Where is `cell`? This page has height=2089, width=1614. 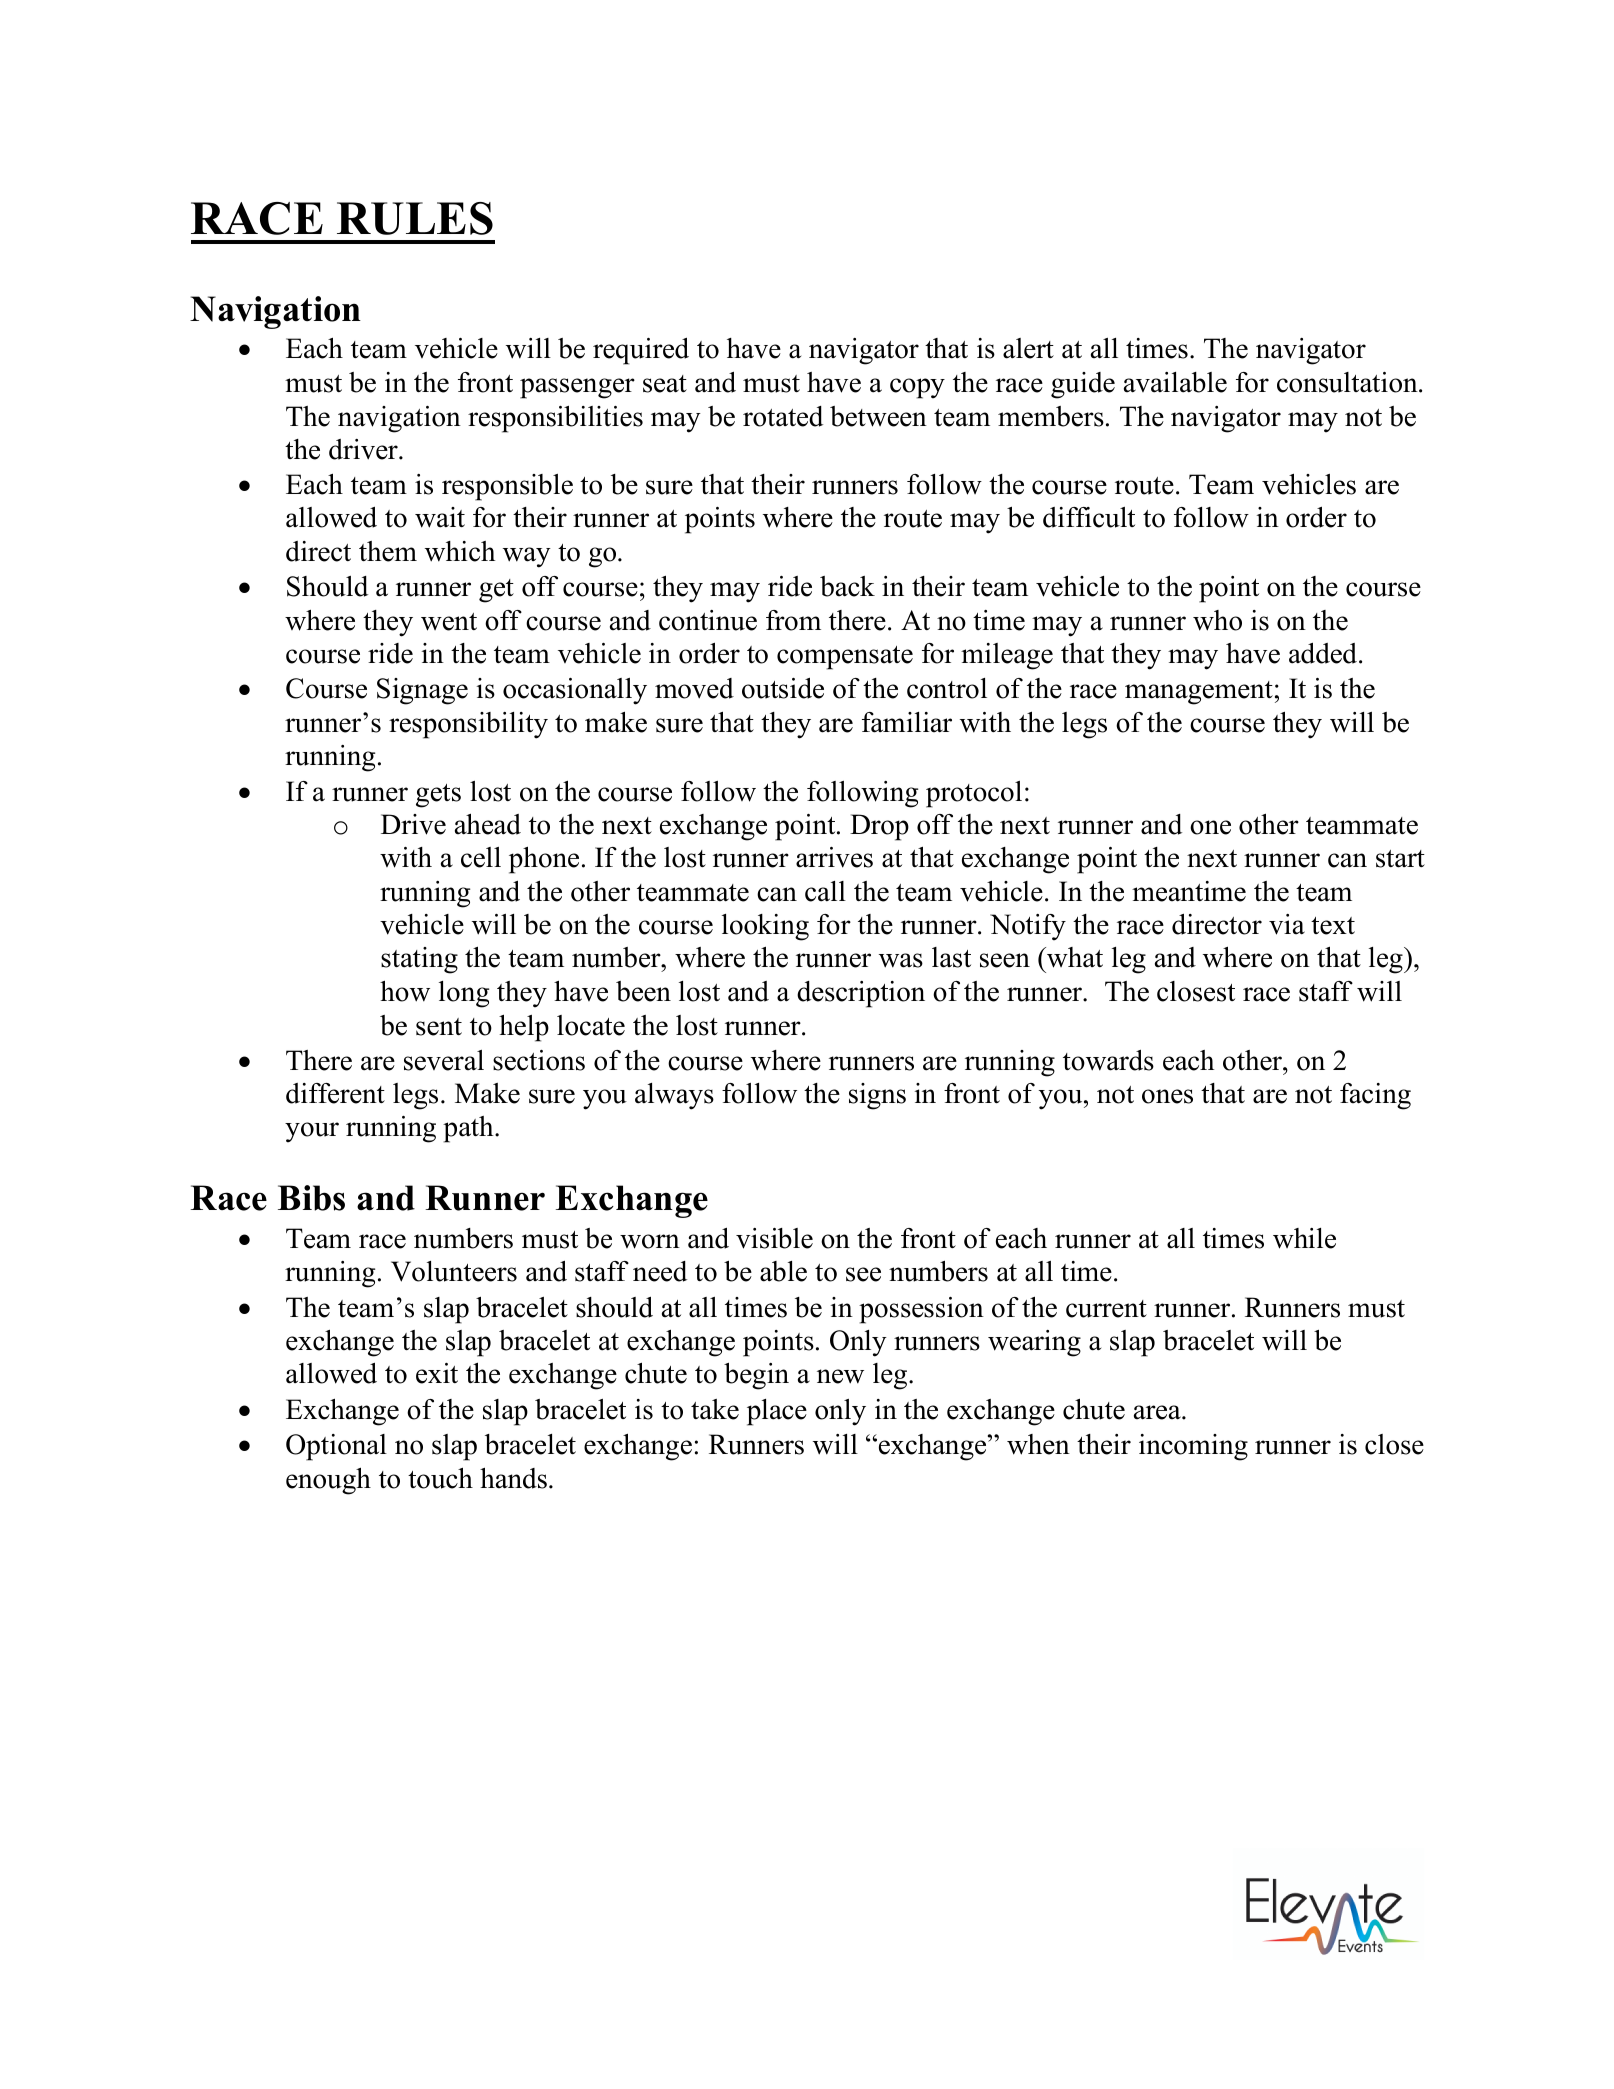 cell is located at coordinates (481, 857).
